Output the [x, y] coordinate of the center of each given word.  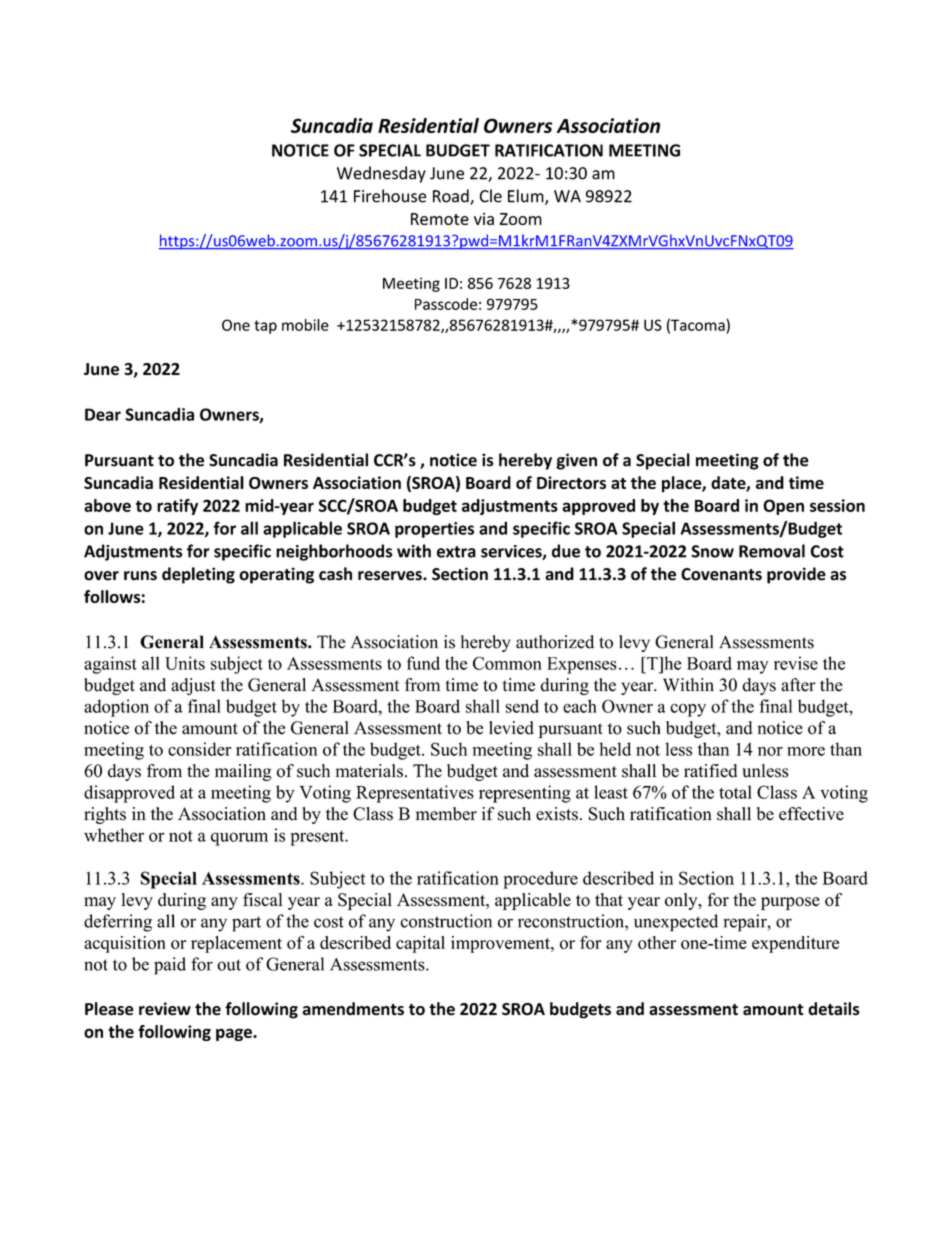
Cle [491, 196]
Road [452, 197]
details [834, 1009]
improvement [501, 944]
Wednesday [381, 174]
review [165, 1009]
